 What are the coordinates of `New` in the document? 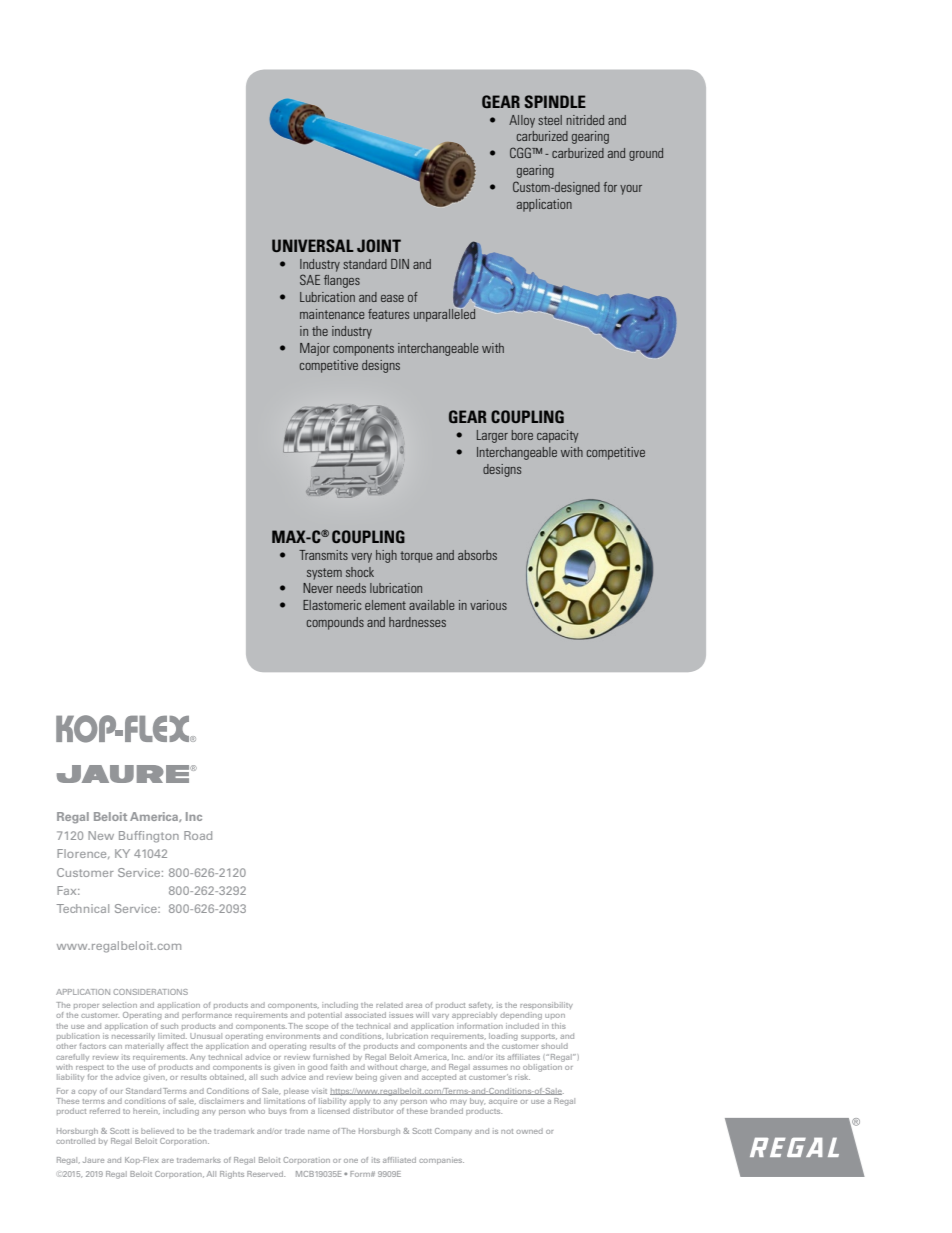 It's located at (101, 835).
